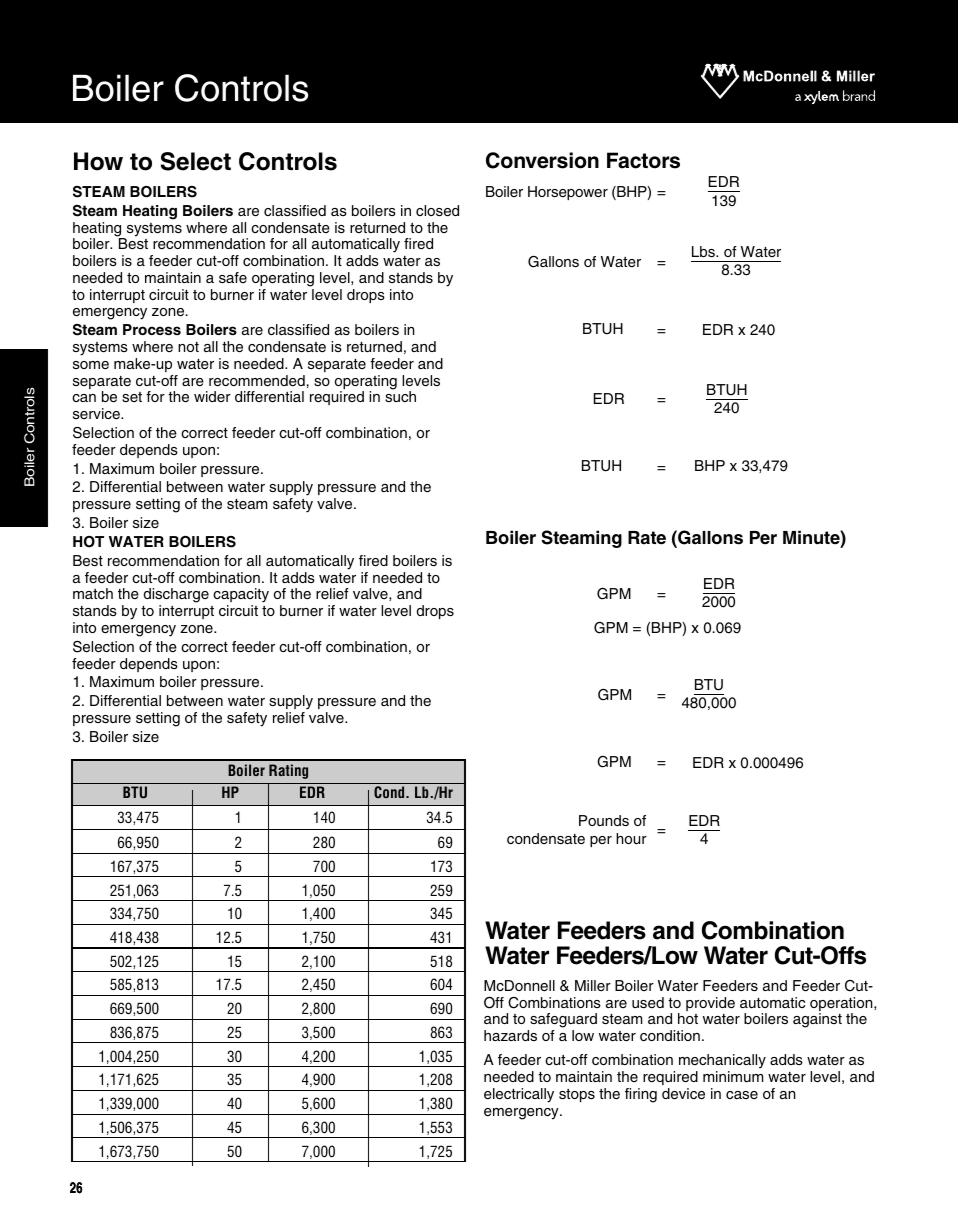 Image resolution: width=958 pixels, height=1232 pixels. What do you see at coordinates (643, 160) in the page?
I see `Factors` at bounding box center [643, 160].
